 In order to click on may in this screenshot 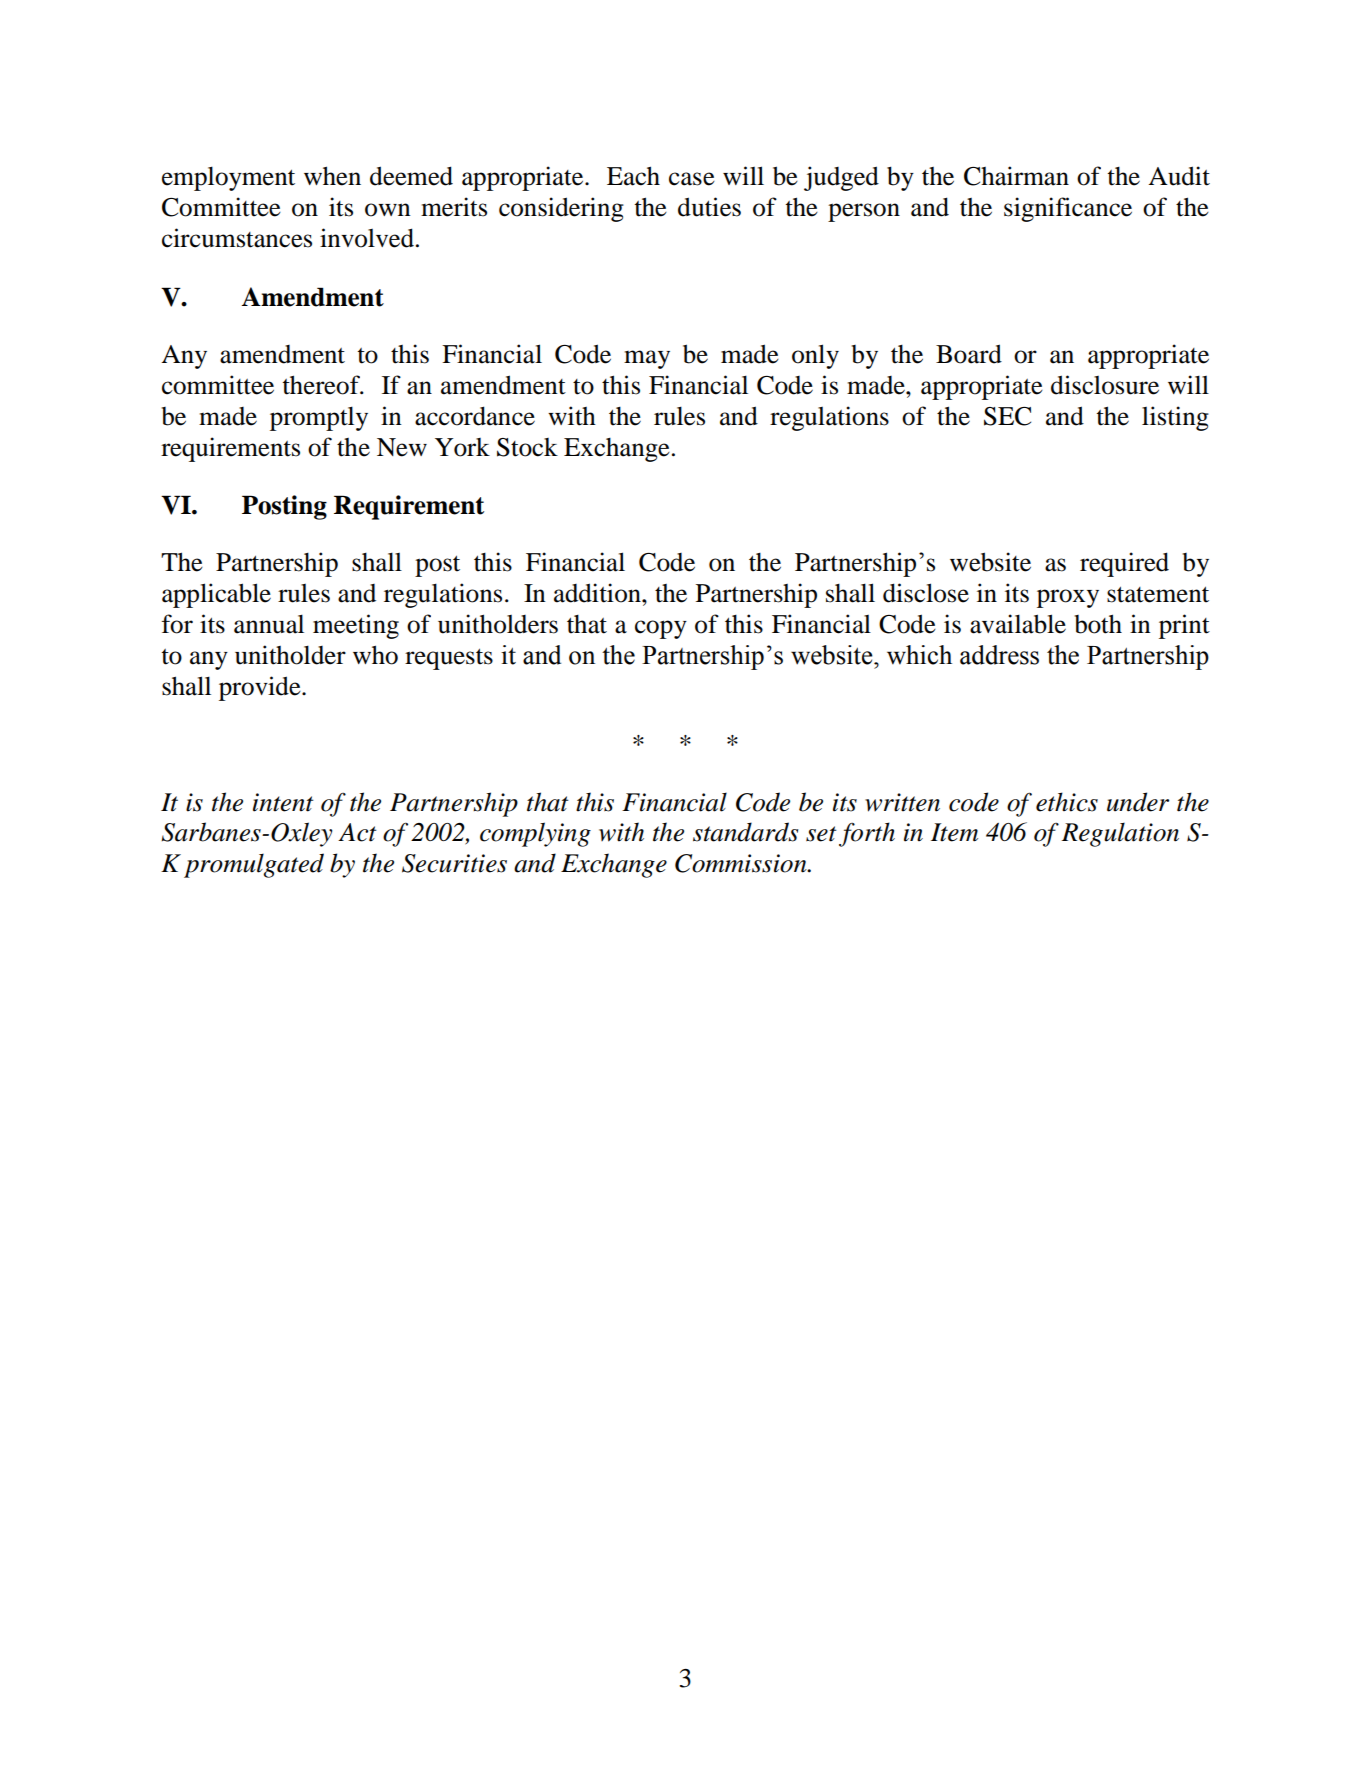, I will do `click(647, 359)`.
